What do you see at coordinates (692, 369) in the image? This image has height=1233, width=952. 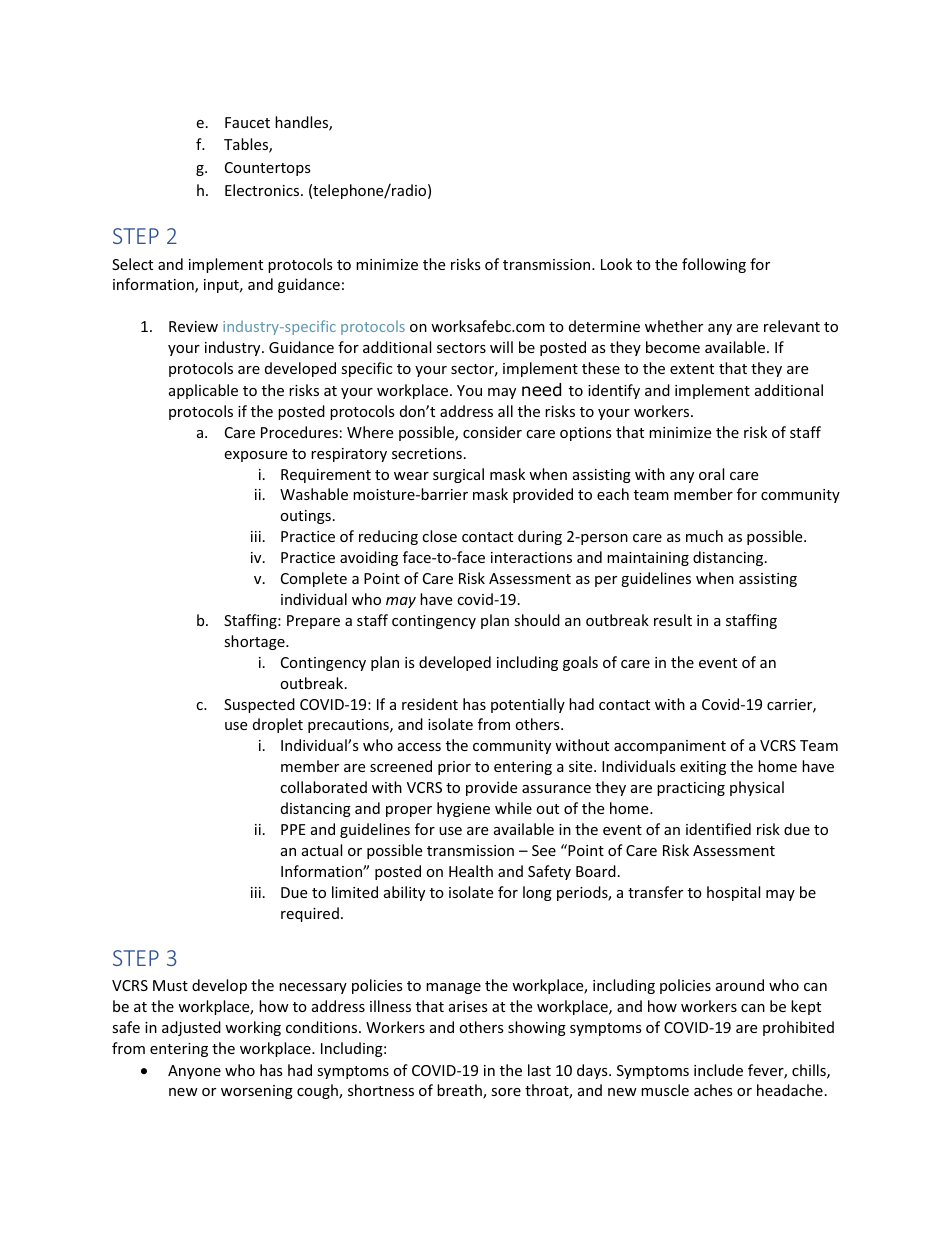 I see `extent` at bounding box center [692, 369].
